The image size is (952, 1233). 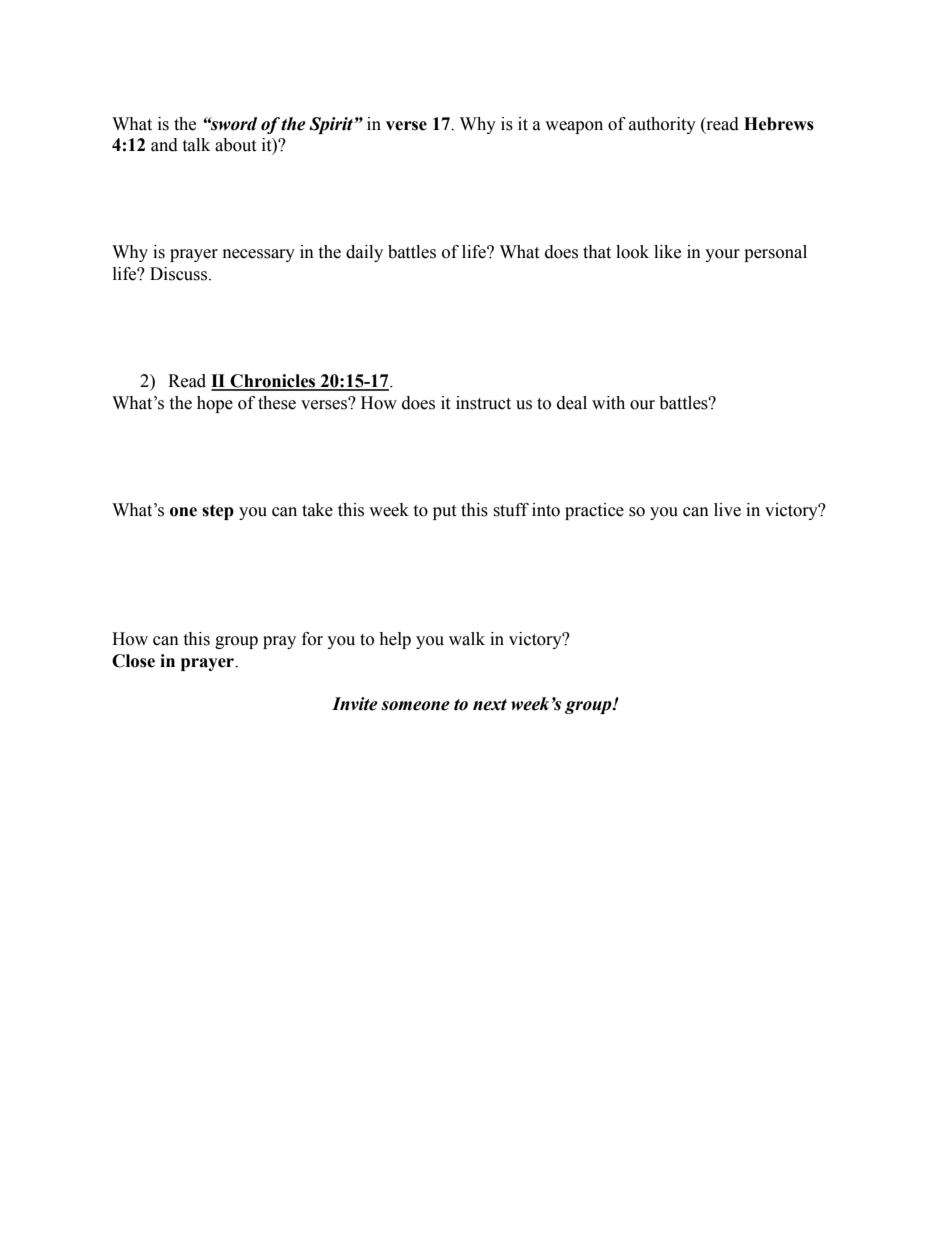 I want to click on authority, so click(x=662, y=125).
